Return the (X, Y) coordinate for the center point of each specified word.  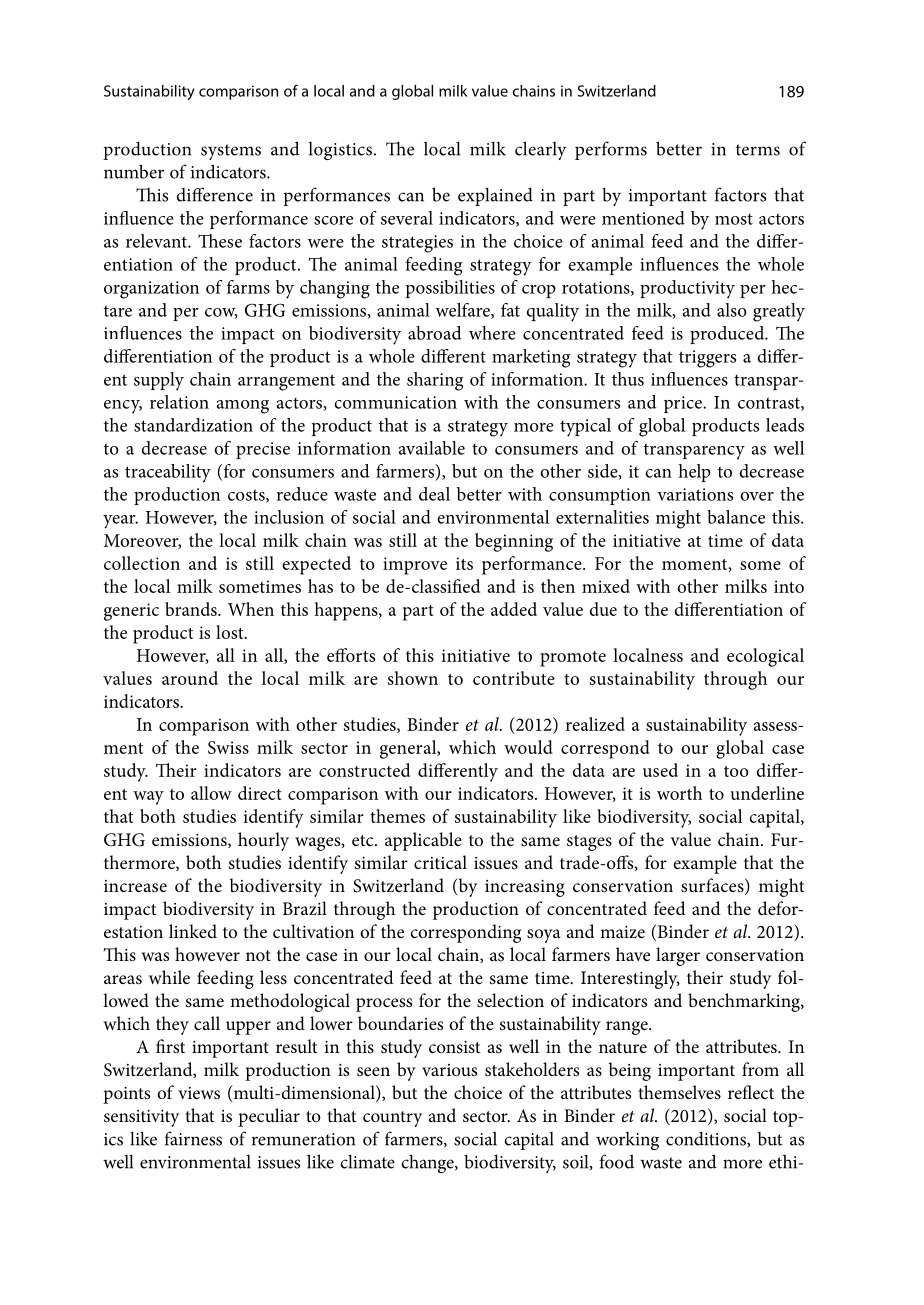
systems (231, 152)
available (432, 448)
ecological (765, 657)
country (392, 1119)
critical (440, 862)
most (734, 219)
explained (495, 196)
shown (413, 678)
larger (678, 956)
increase (135, 886)
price (684, 404)
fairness (193, 1138)
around (190, 678)
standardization (193, 425)
